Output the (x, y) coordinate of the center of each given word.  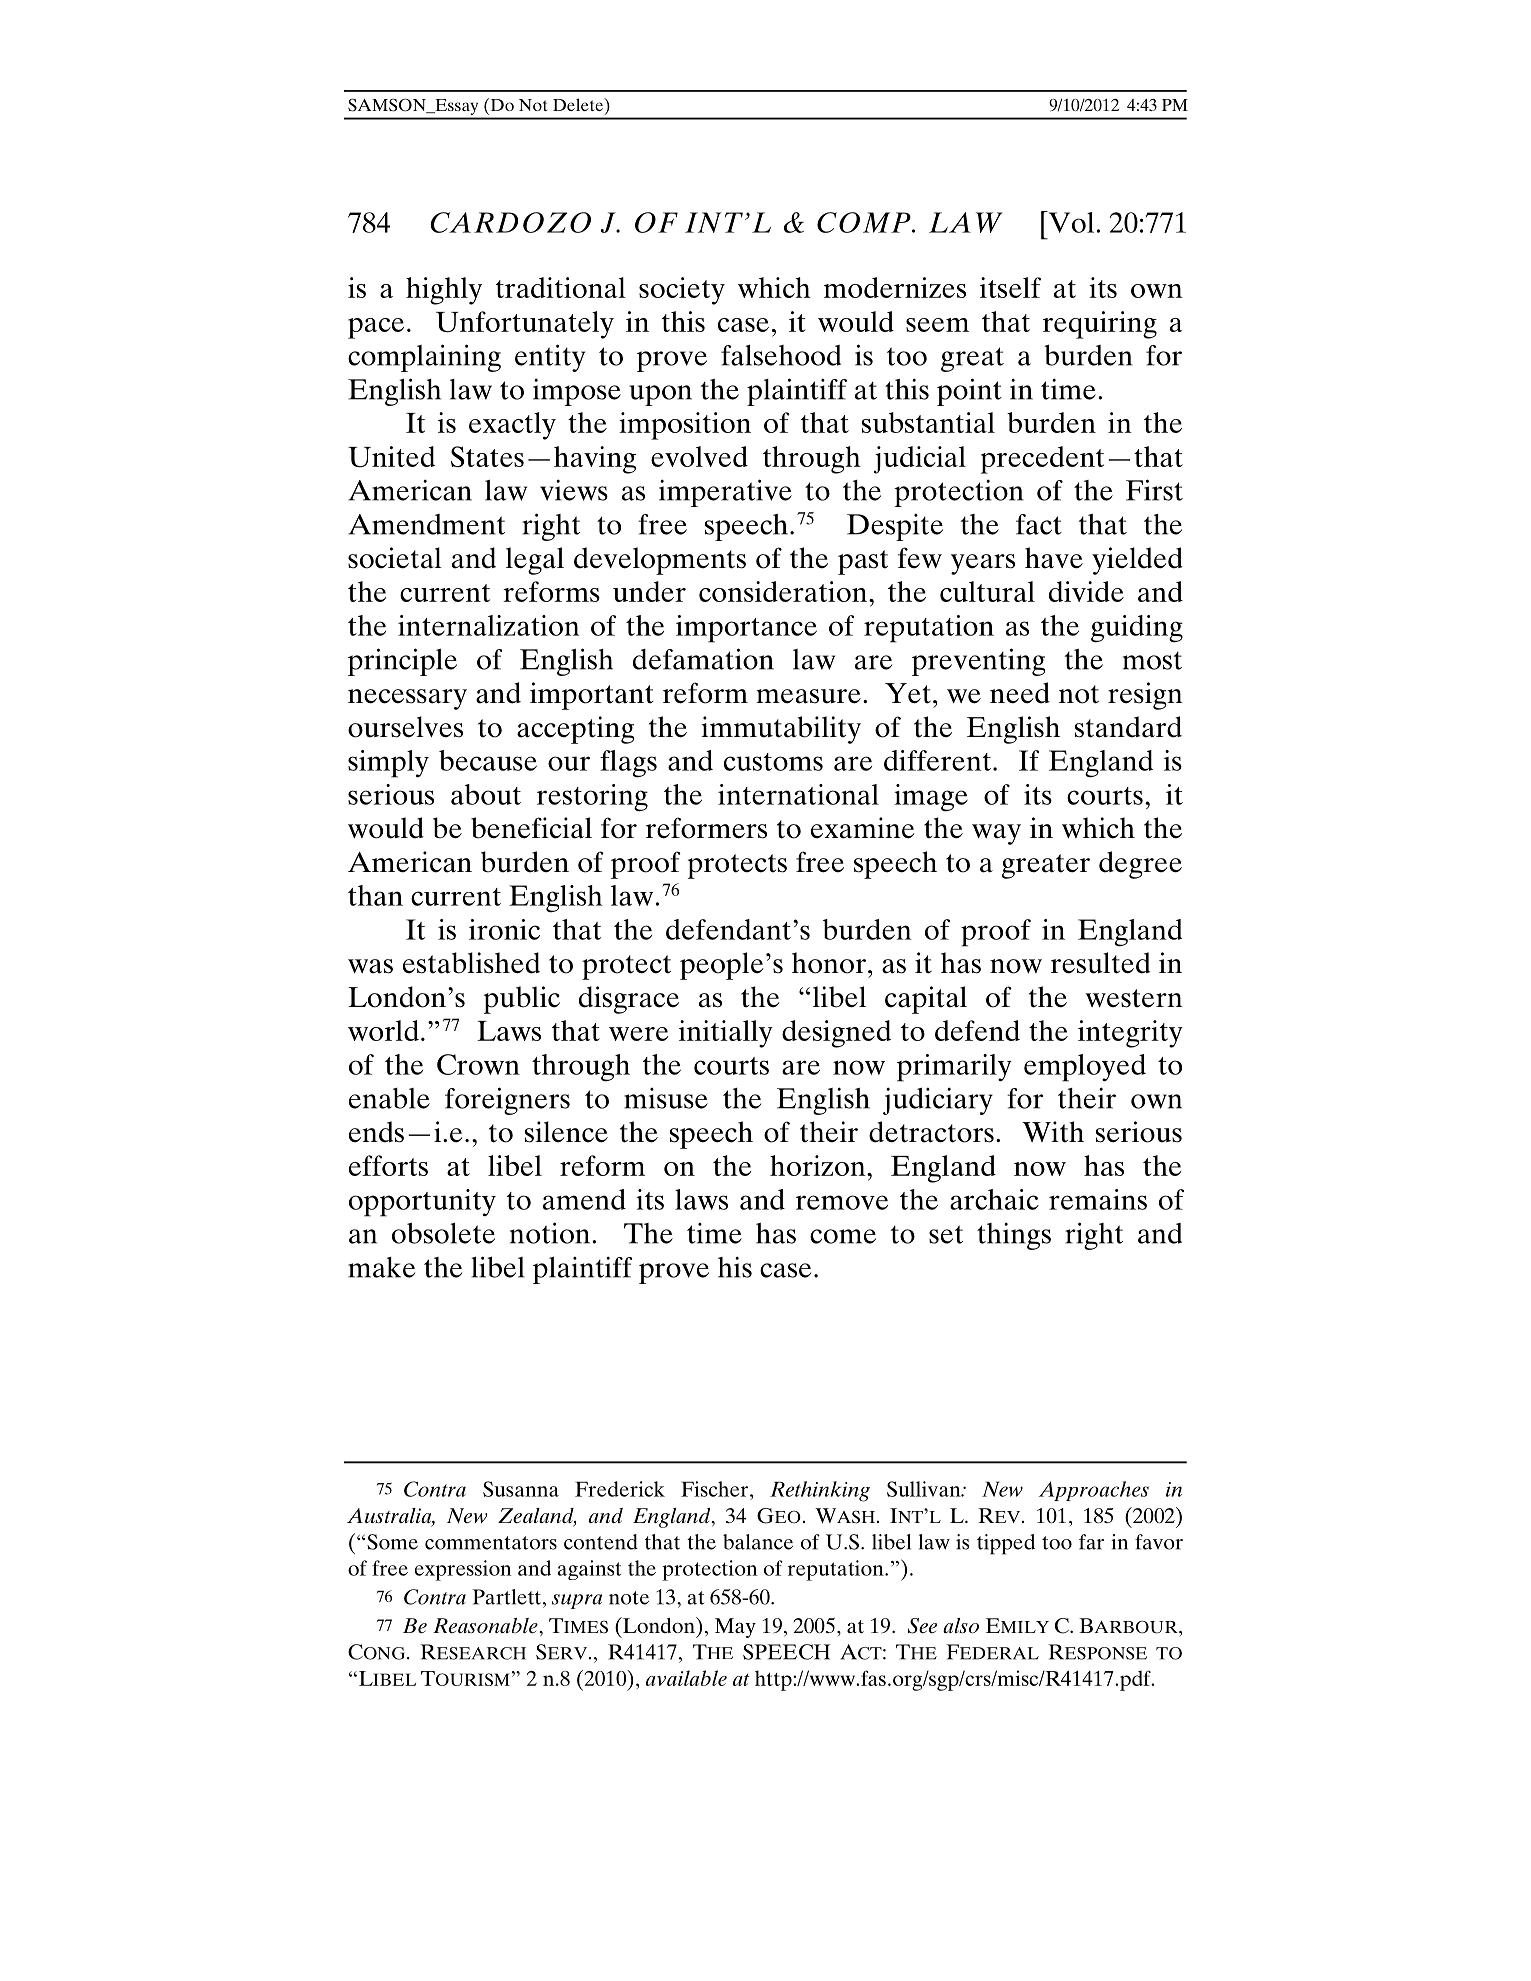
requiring (1100, 325)
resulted (1100, 963)
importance (746, 629)
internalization (489, 625)
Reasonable (486, 1625)
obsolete (443, 1233)
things (1014, 1236)
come (843, 1236)
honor (829, 963)
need (1020, 693)
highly (444, 291)
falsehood (781, 355)
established (471, 963)
